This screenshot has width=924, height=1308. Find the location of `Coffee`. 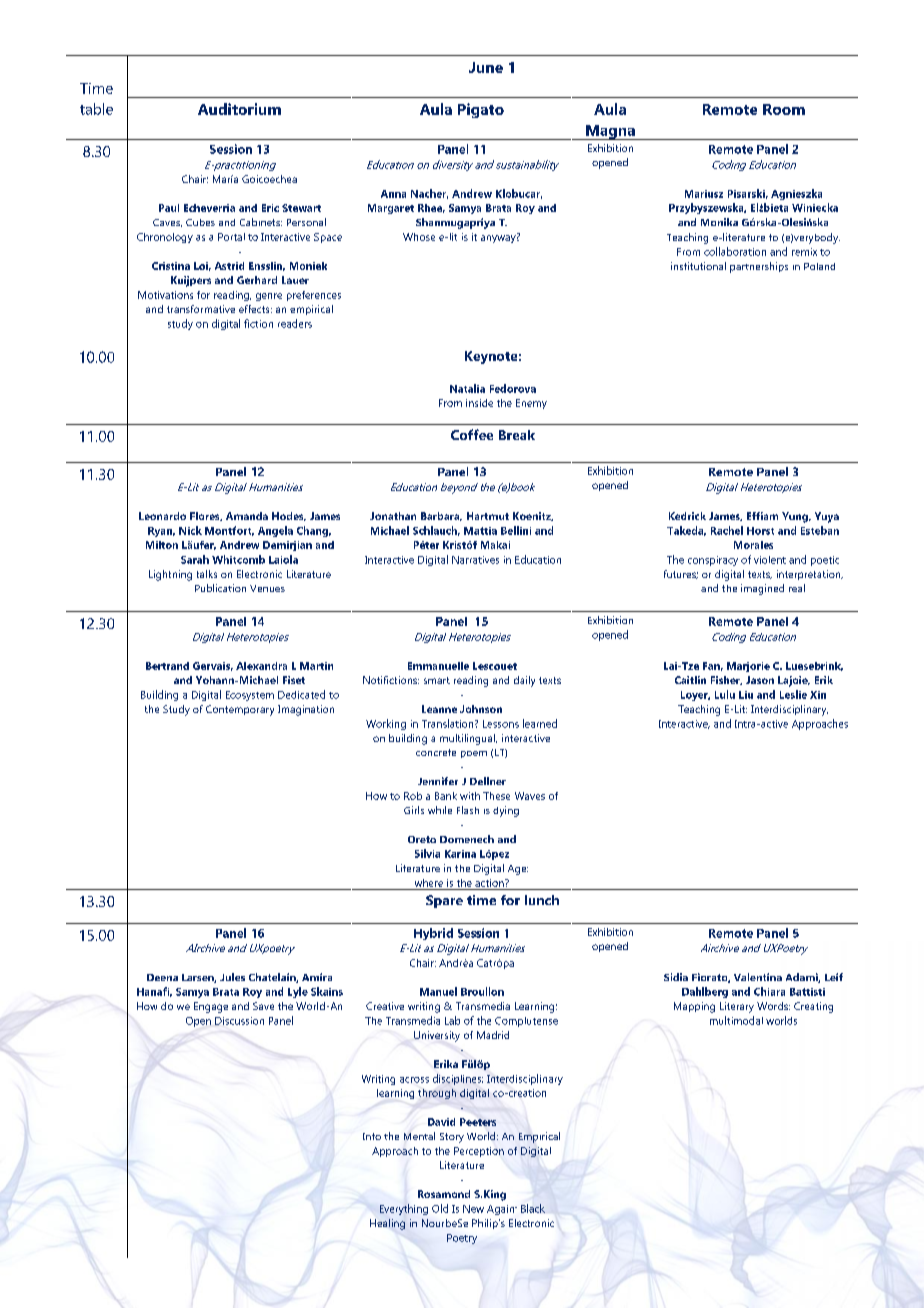

Coffee is located at coordinates (472, 434).
